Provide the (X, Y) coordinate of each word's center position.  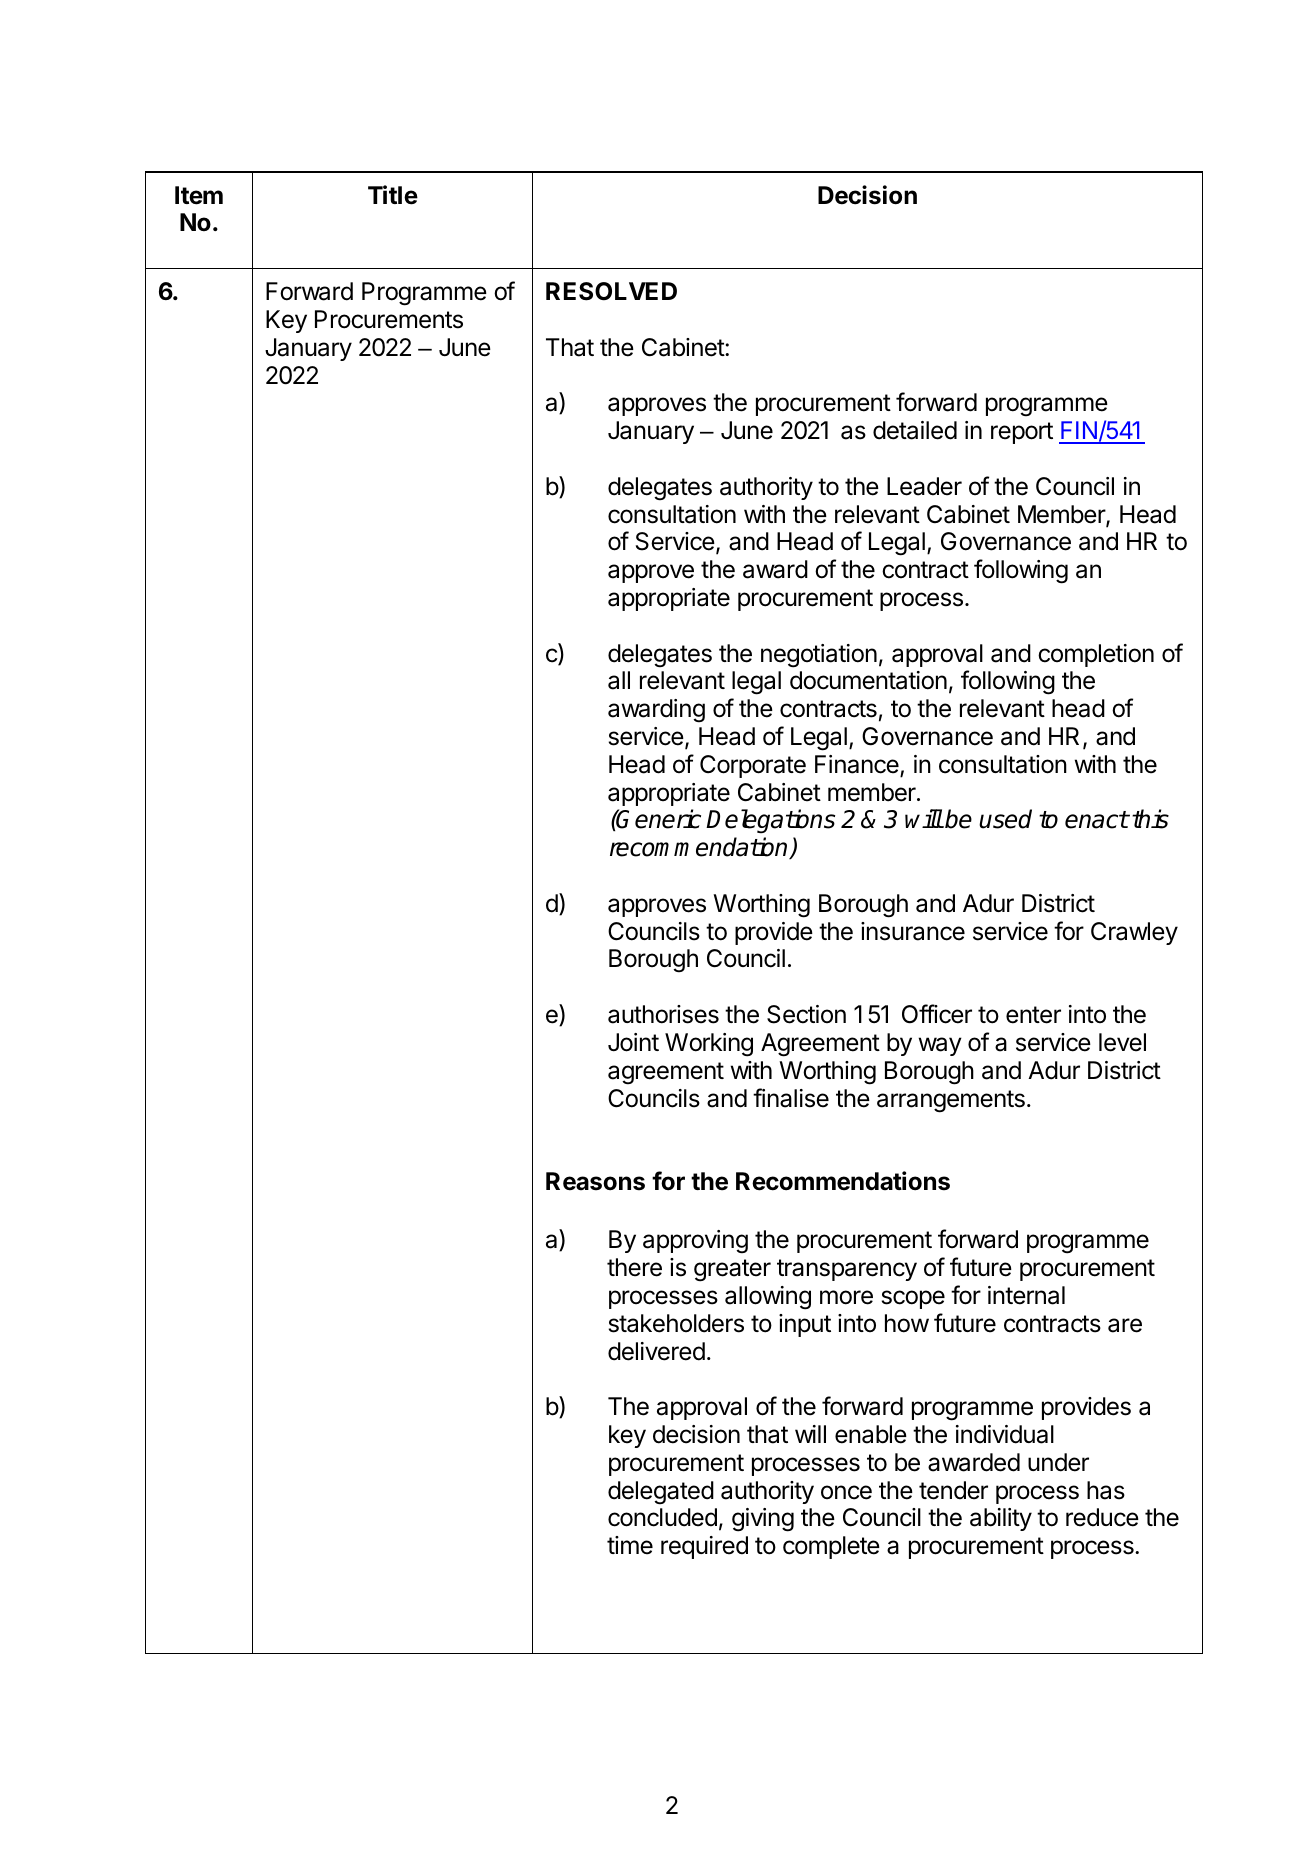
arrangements (951, 1101)
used (1005, 819)
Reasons (595, 1181)
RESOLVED (611, 291)
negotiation (819, 656)
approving (695, 1242)
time (630, 1545)
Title (393, 195)
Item (199, 195)
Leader (924, 486)
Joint (633, 1042)
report (1022, 433)
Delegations (770, 821)
